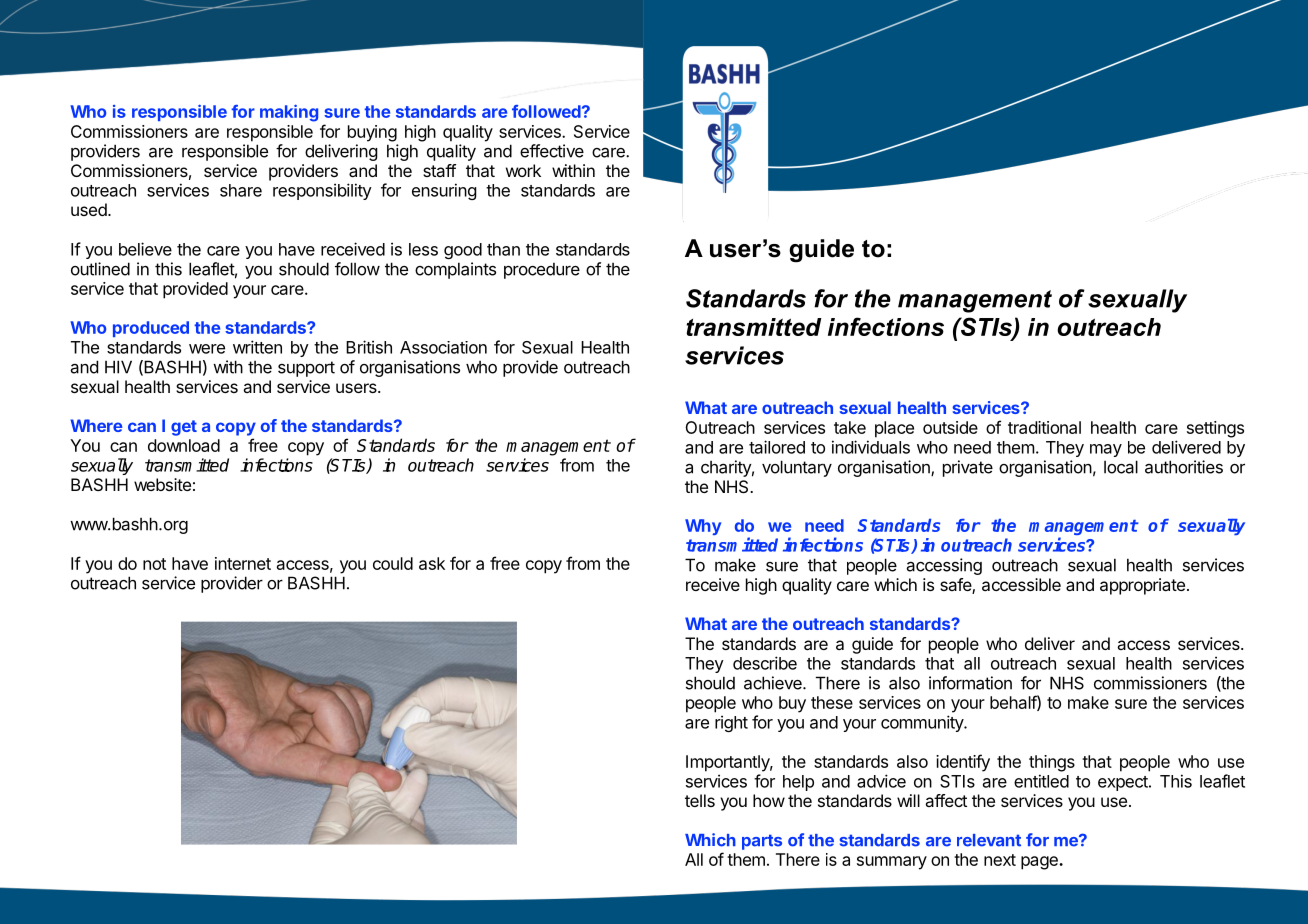 The height and width of the document is (924, 1308). I want to click on procedure, so click(542, 271).
